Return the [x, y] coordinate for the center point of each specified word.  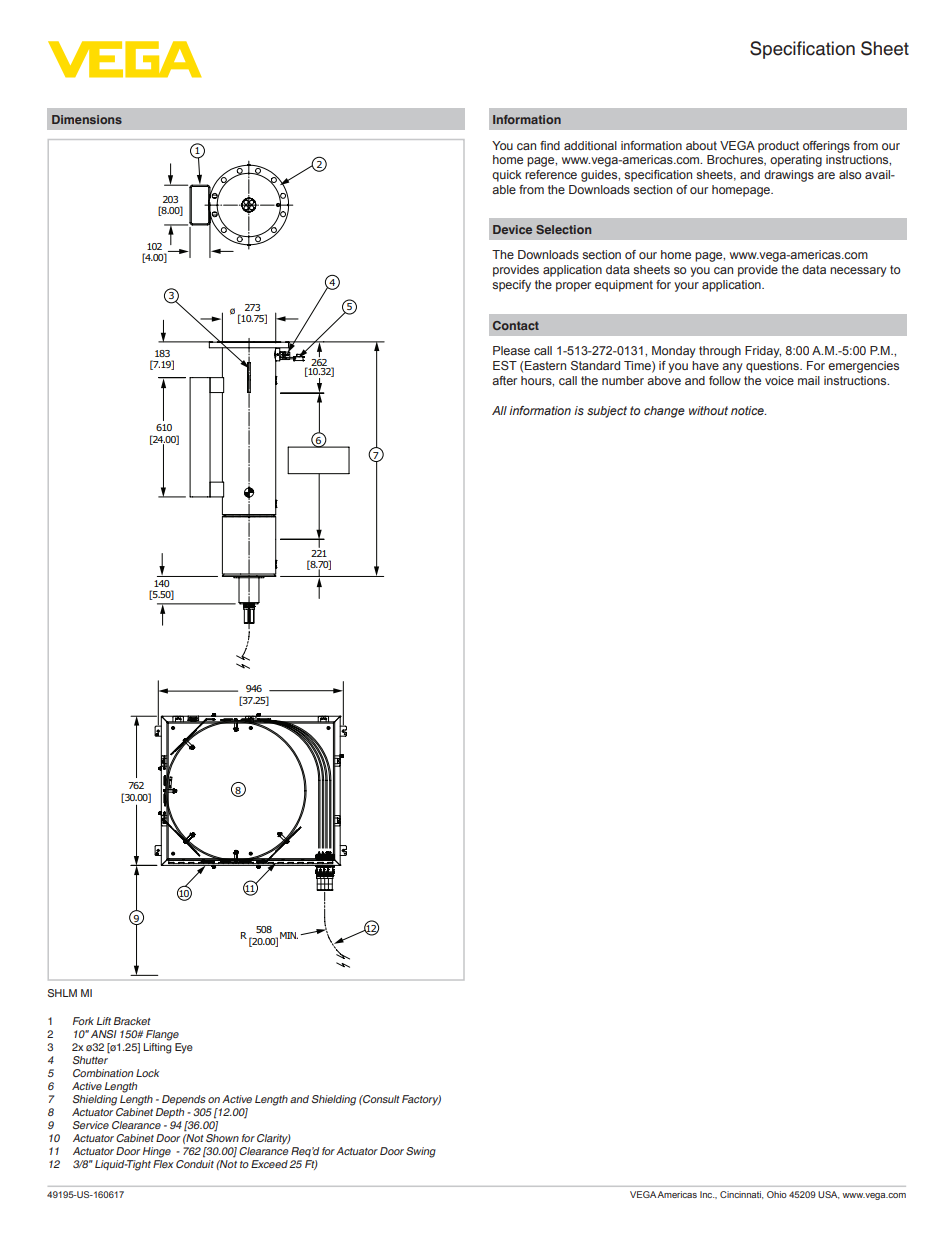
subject [607, 412]
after [504, 380]
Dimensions [87, 119]
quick [507, 176]
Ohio [777, 1194]
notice [748, 410]
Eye [184, 1048]
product [778, 147]
